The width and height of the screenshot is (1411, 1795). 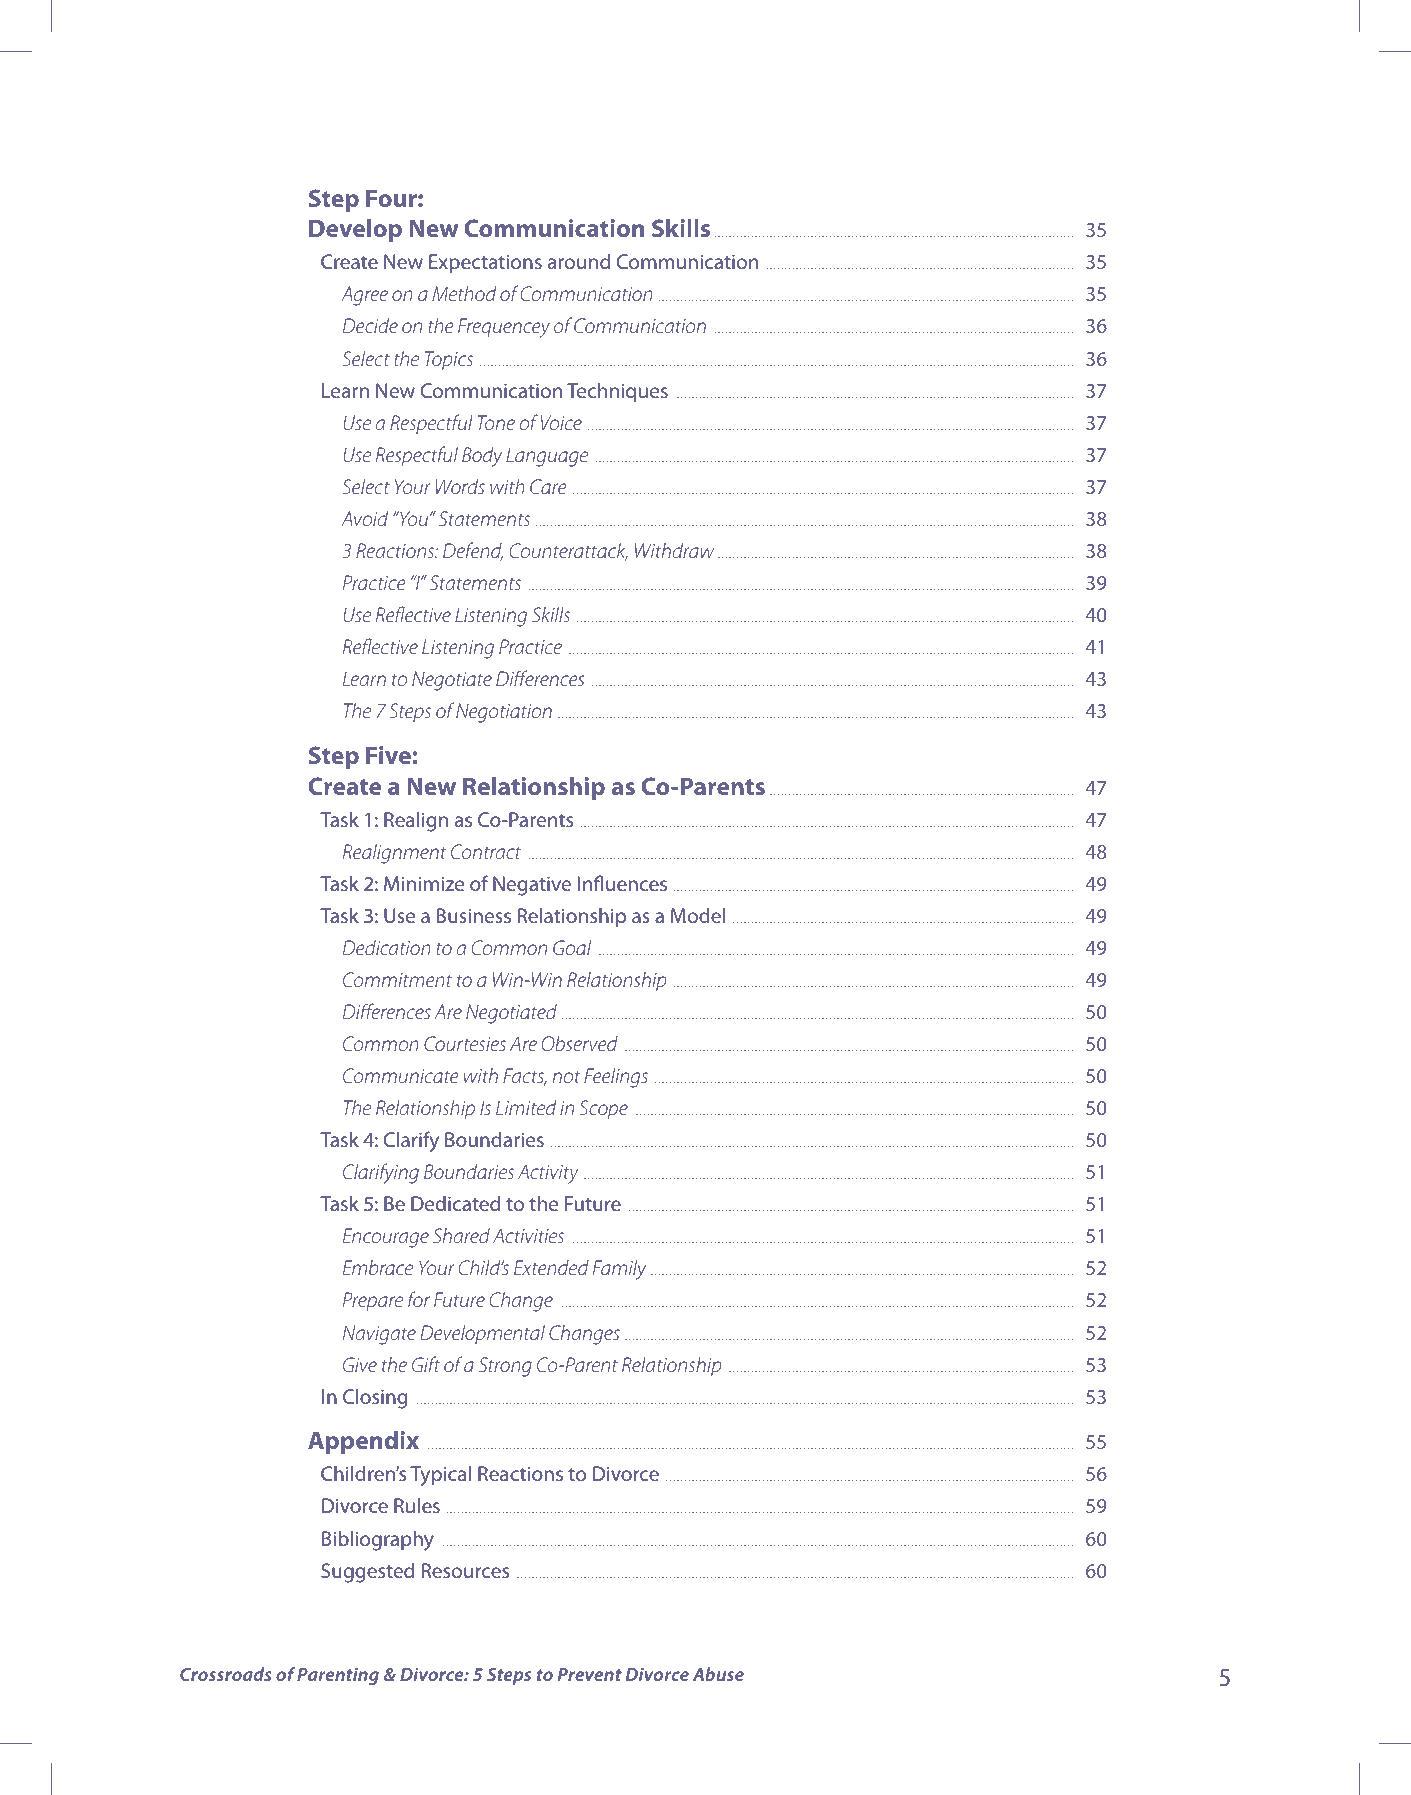 I want to click on Dedication, so click(x=387, y=947).
